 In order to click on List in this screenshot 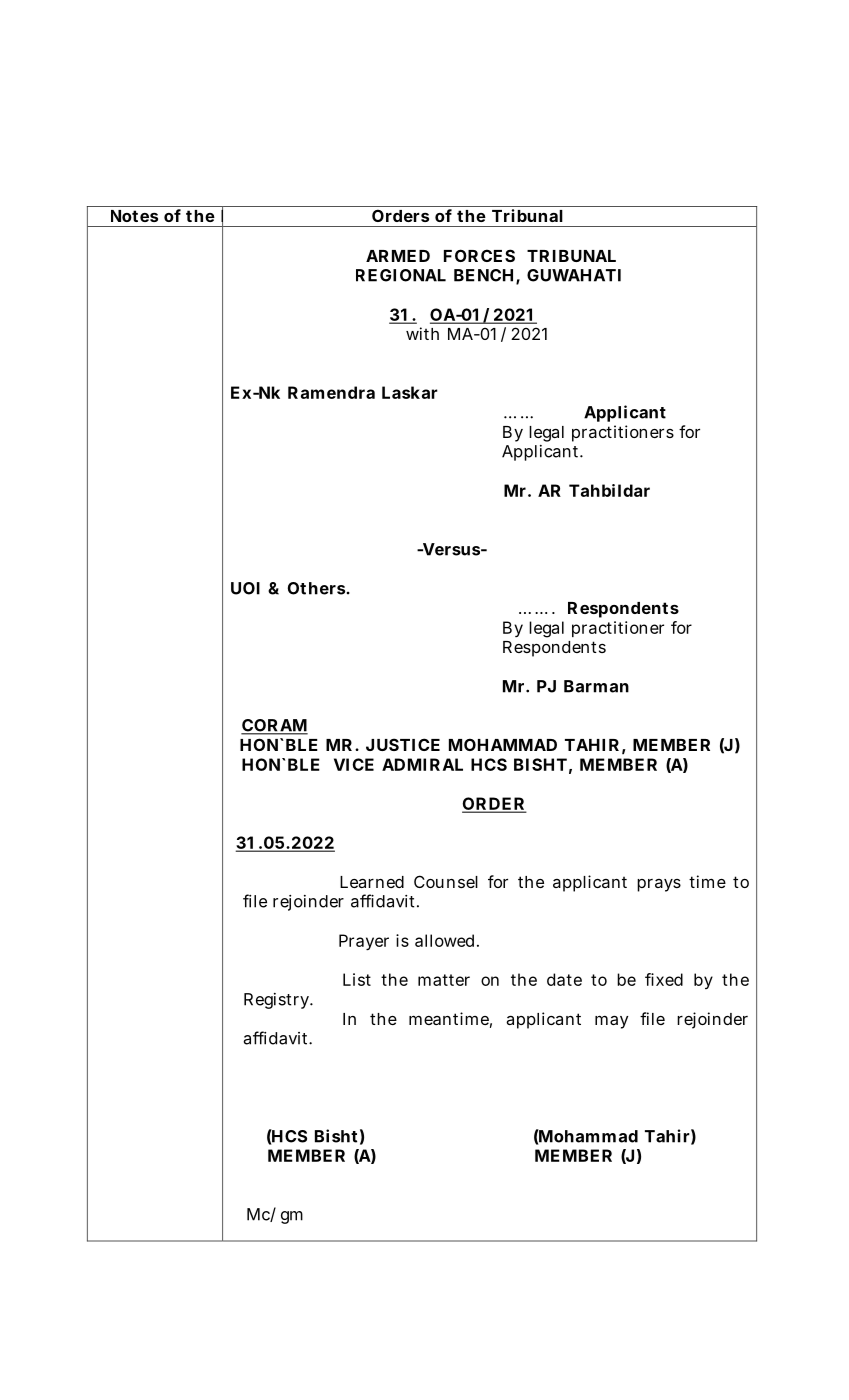, I will do `click(357, 979)`.
